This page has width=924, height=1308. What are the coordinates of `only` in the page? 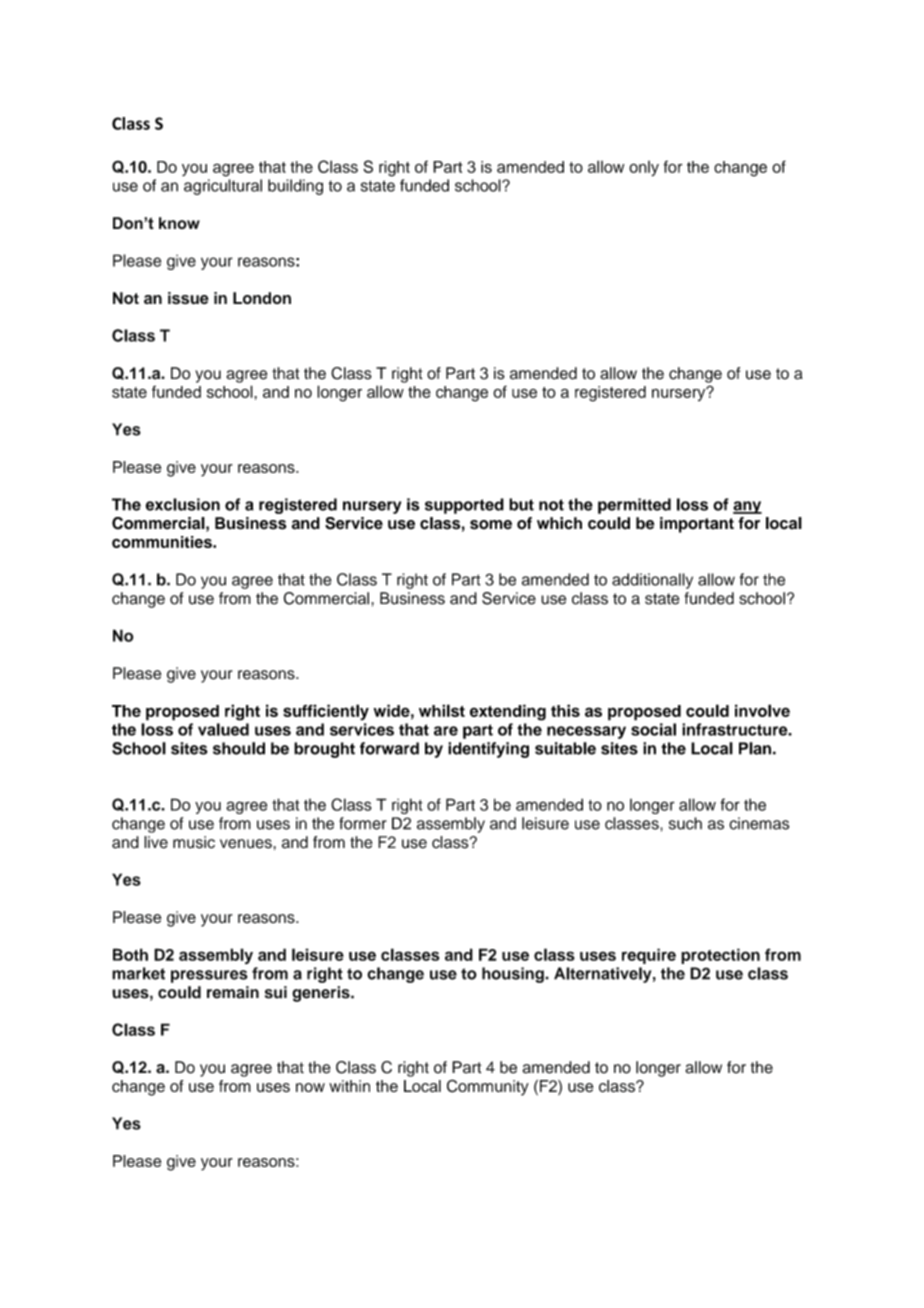 It's located at (644, 169).
